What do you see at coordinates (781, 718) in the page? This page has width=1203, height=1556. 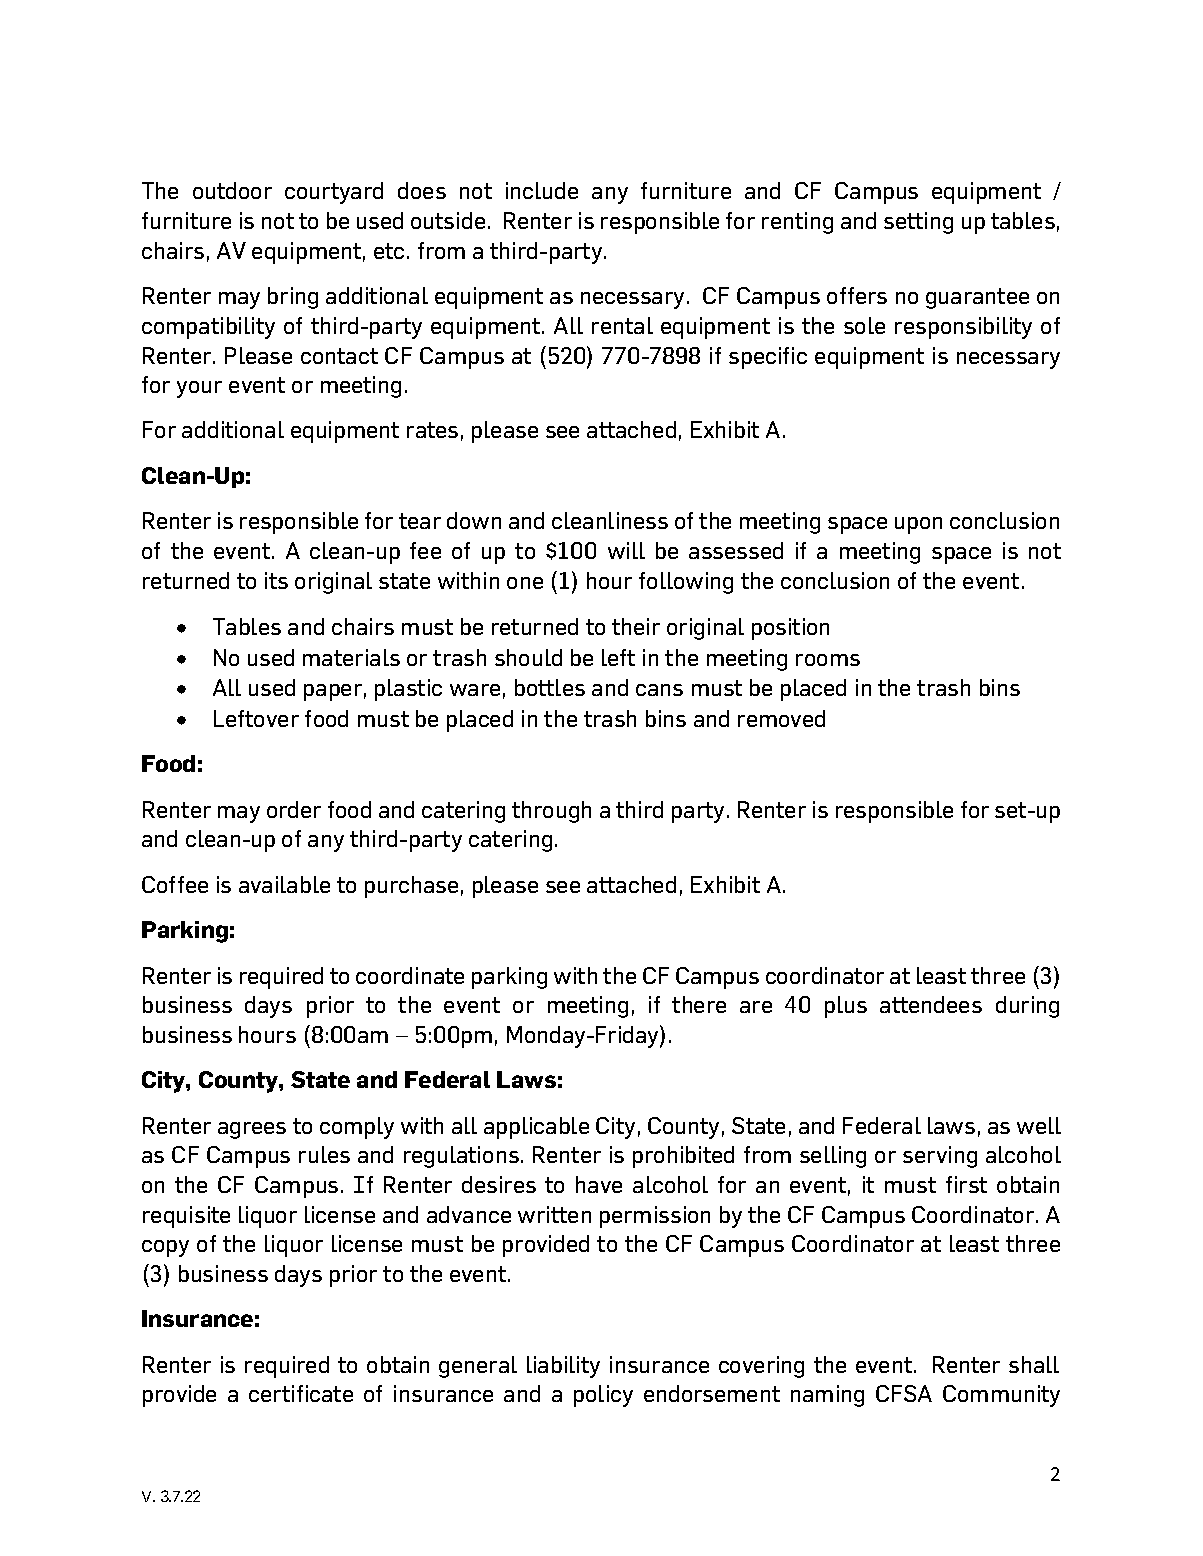 I see `removed` at bounding box center [781, 718].
